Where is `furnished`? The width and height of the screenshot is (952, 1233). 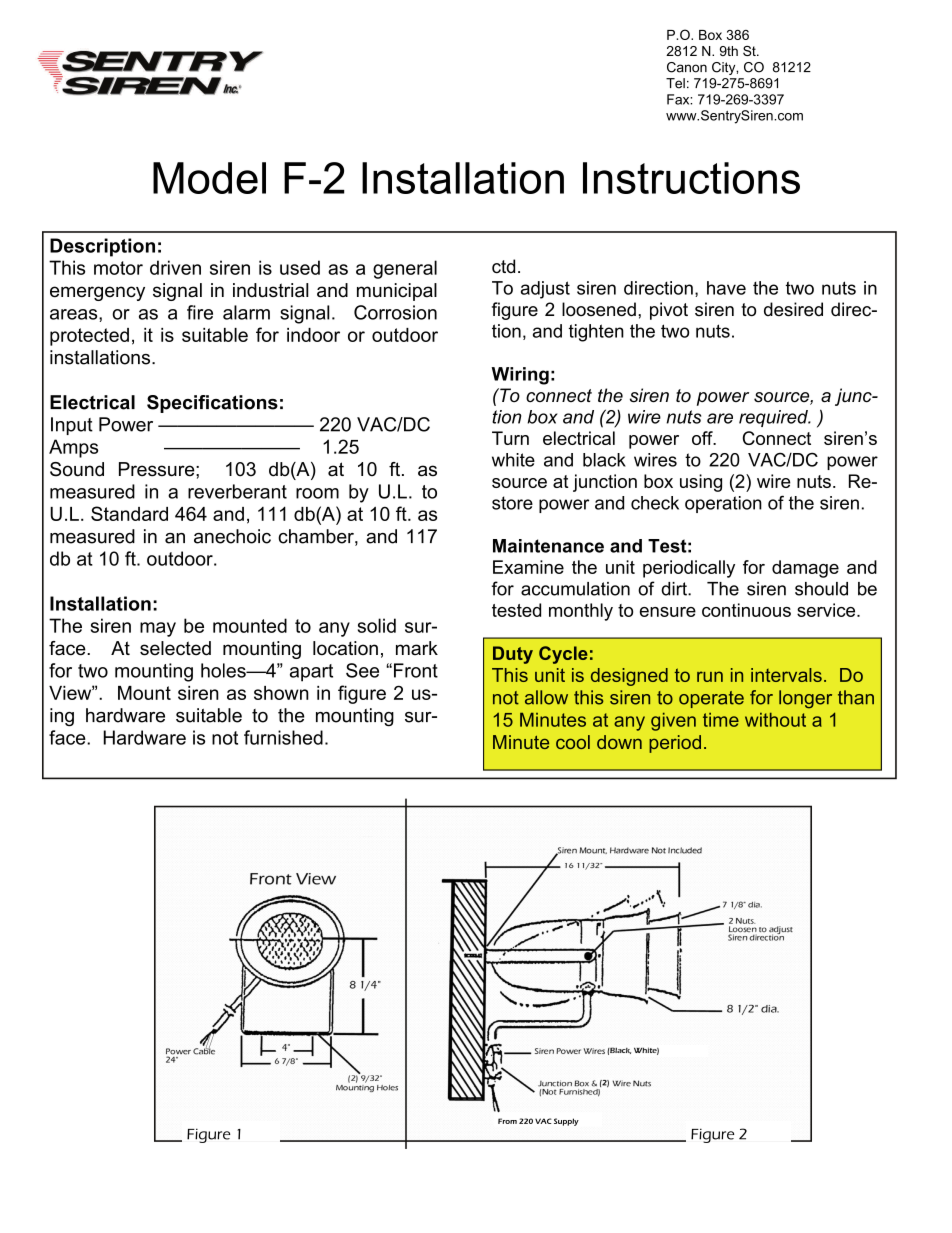
furnished is located at coordinates (283, 737).
